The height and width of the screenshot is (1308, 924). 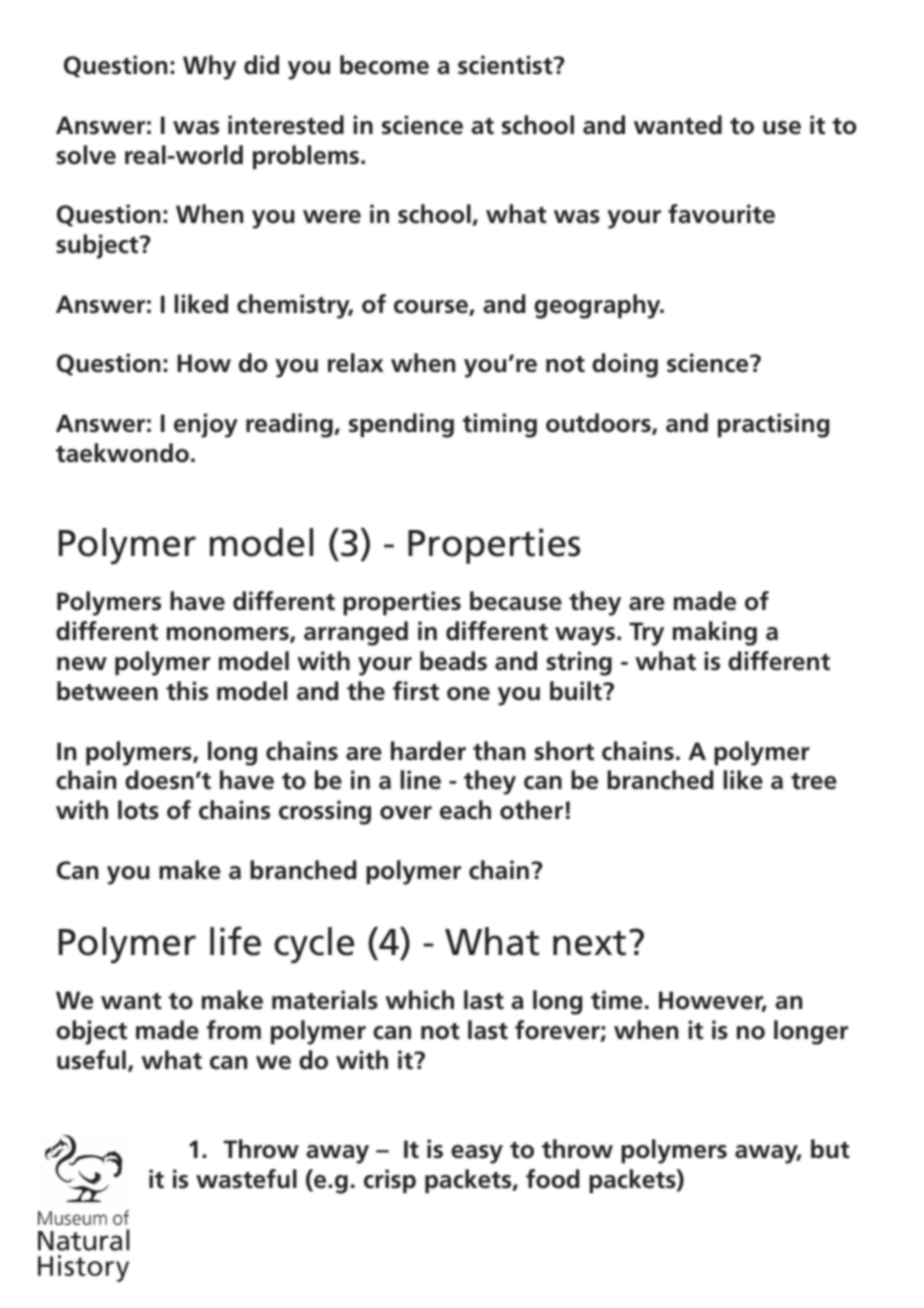 What do you see at coordinates (721, 214) in the screenshot?
I see `favourite` at bounding box center [721, 214].
